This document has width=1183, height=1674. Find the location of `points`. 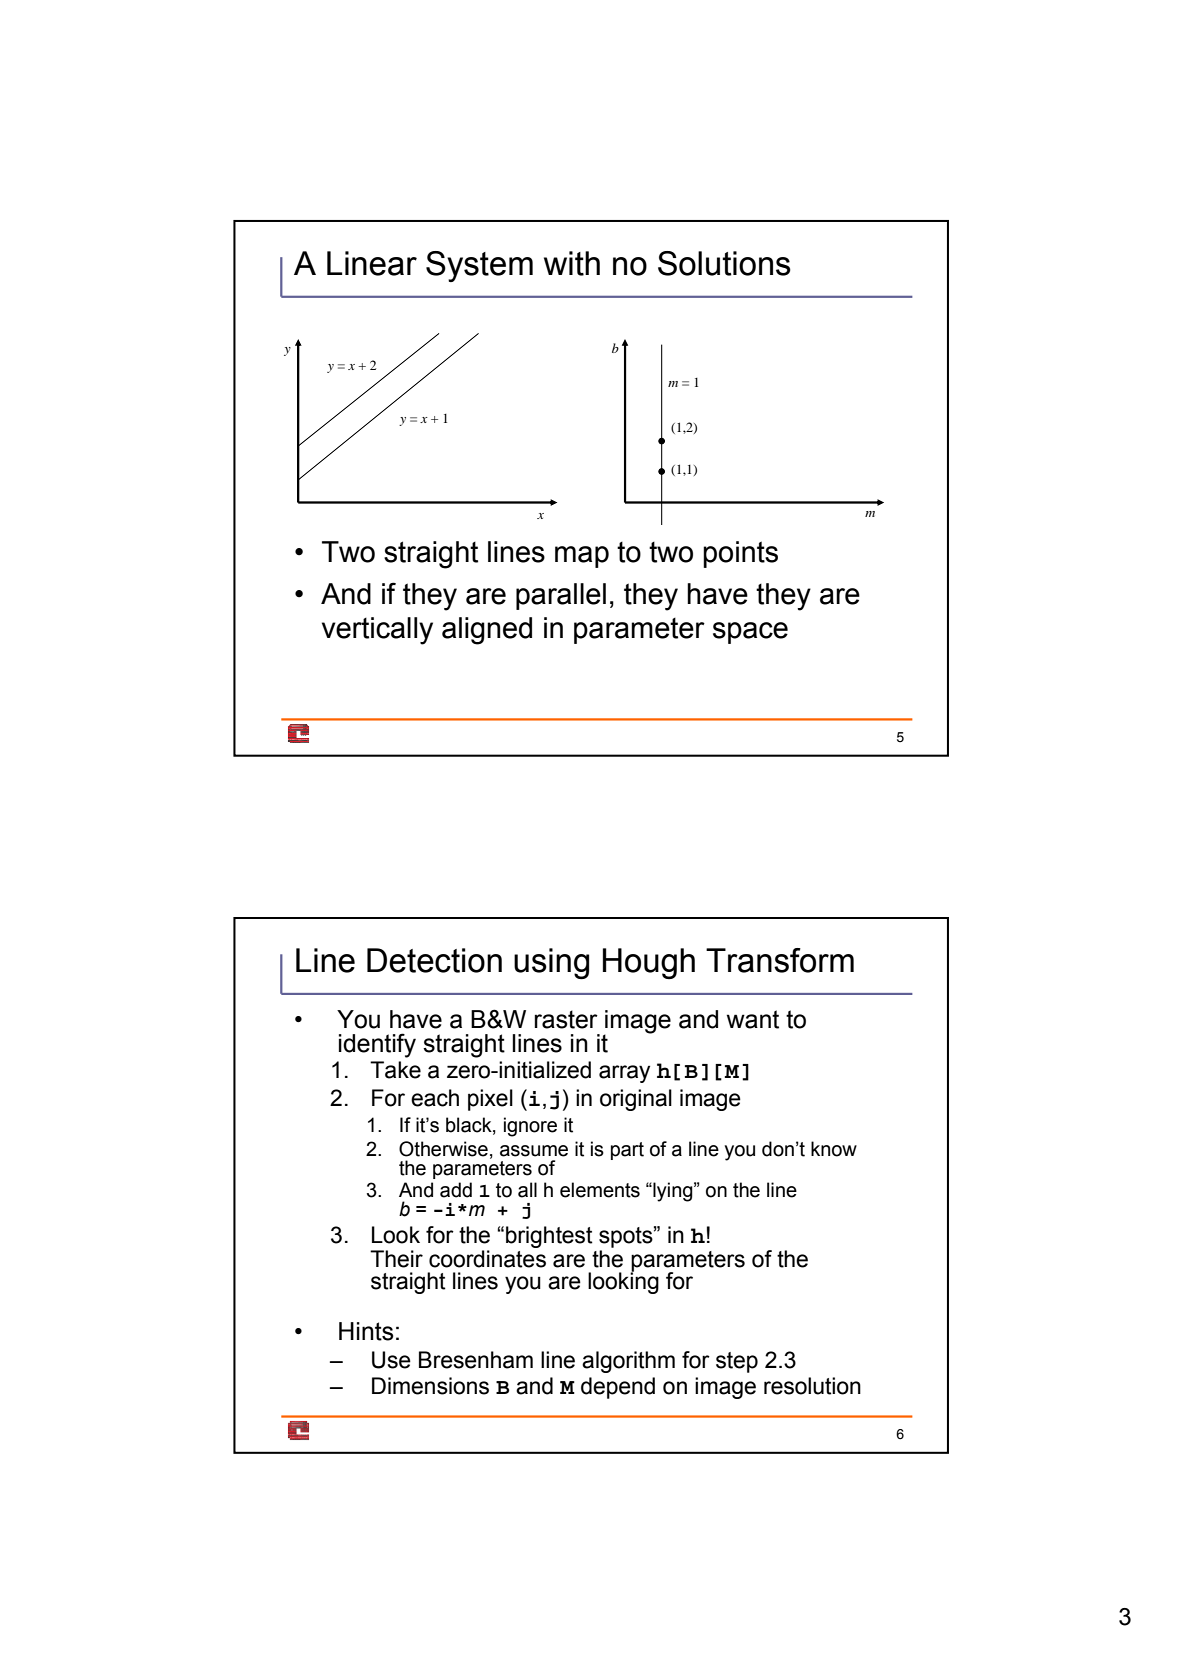

points is located at coordinates (740, 554).
